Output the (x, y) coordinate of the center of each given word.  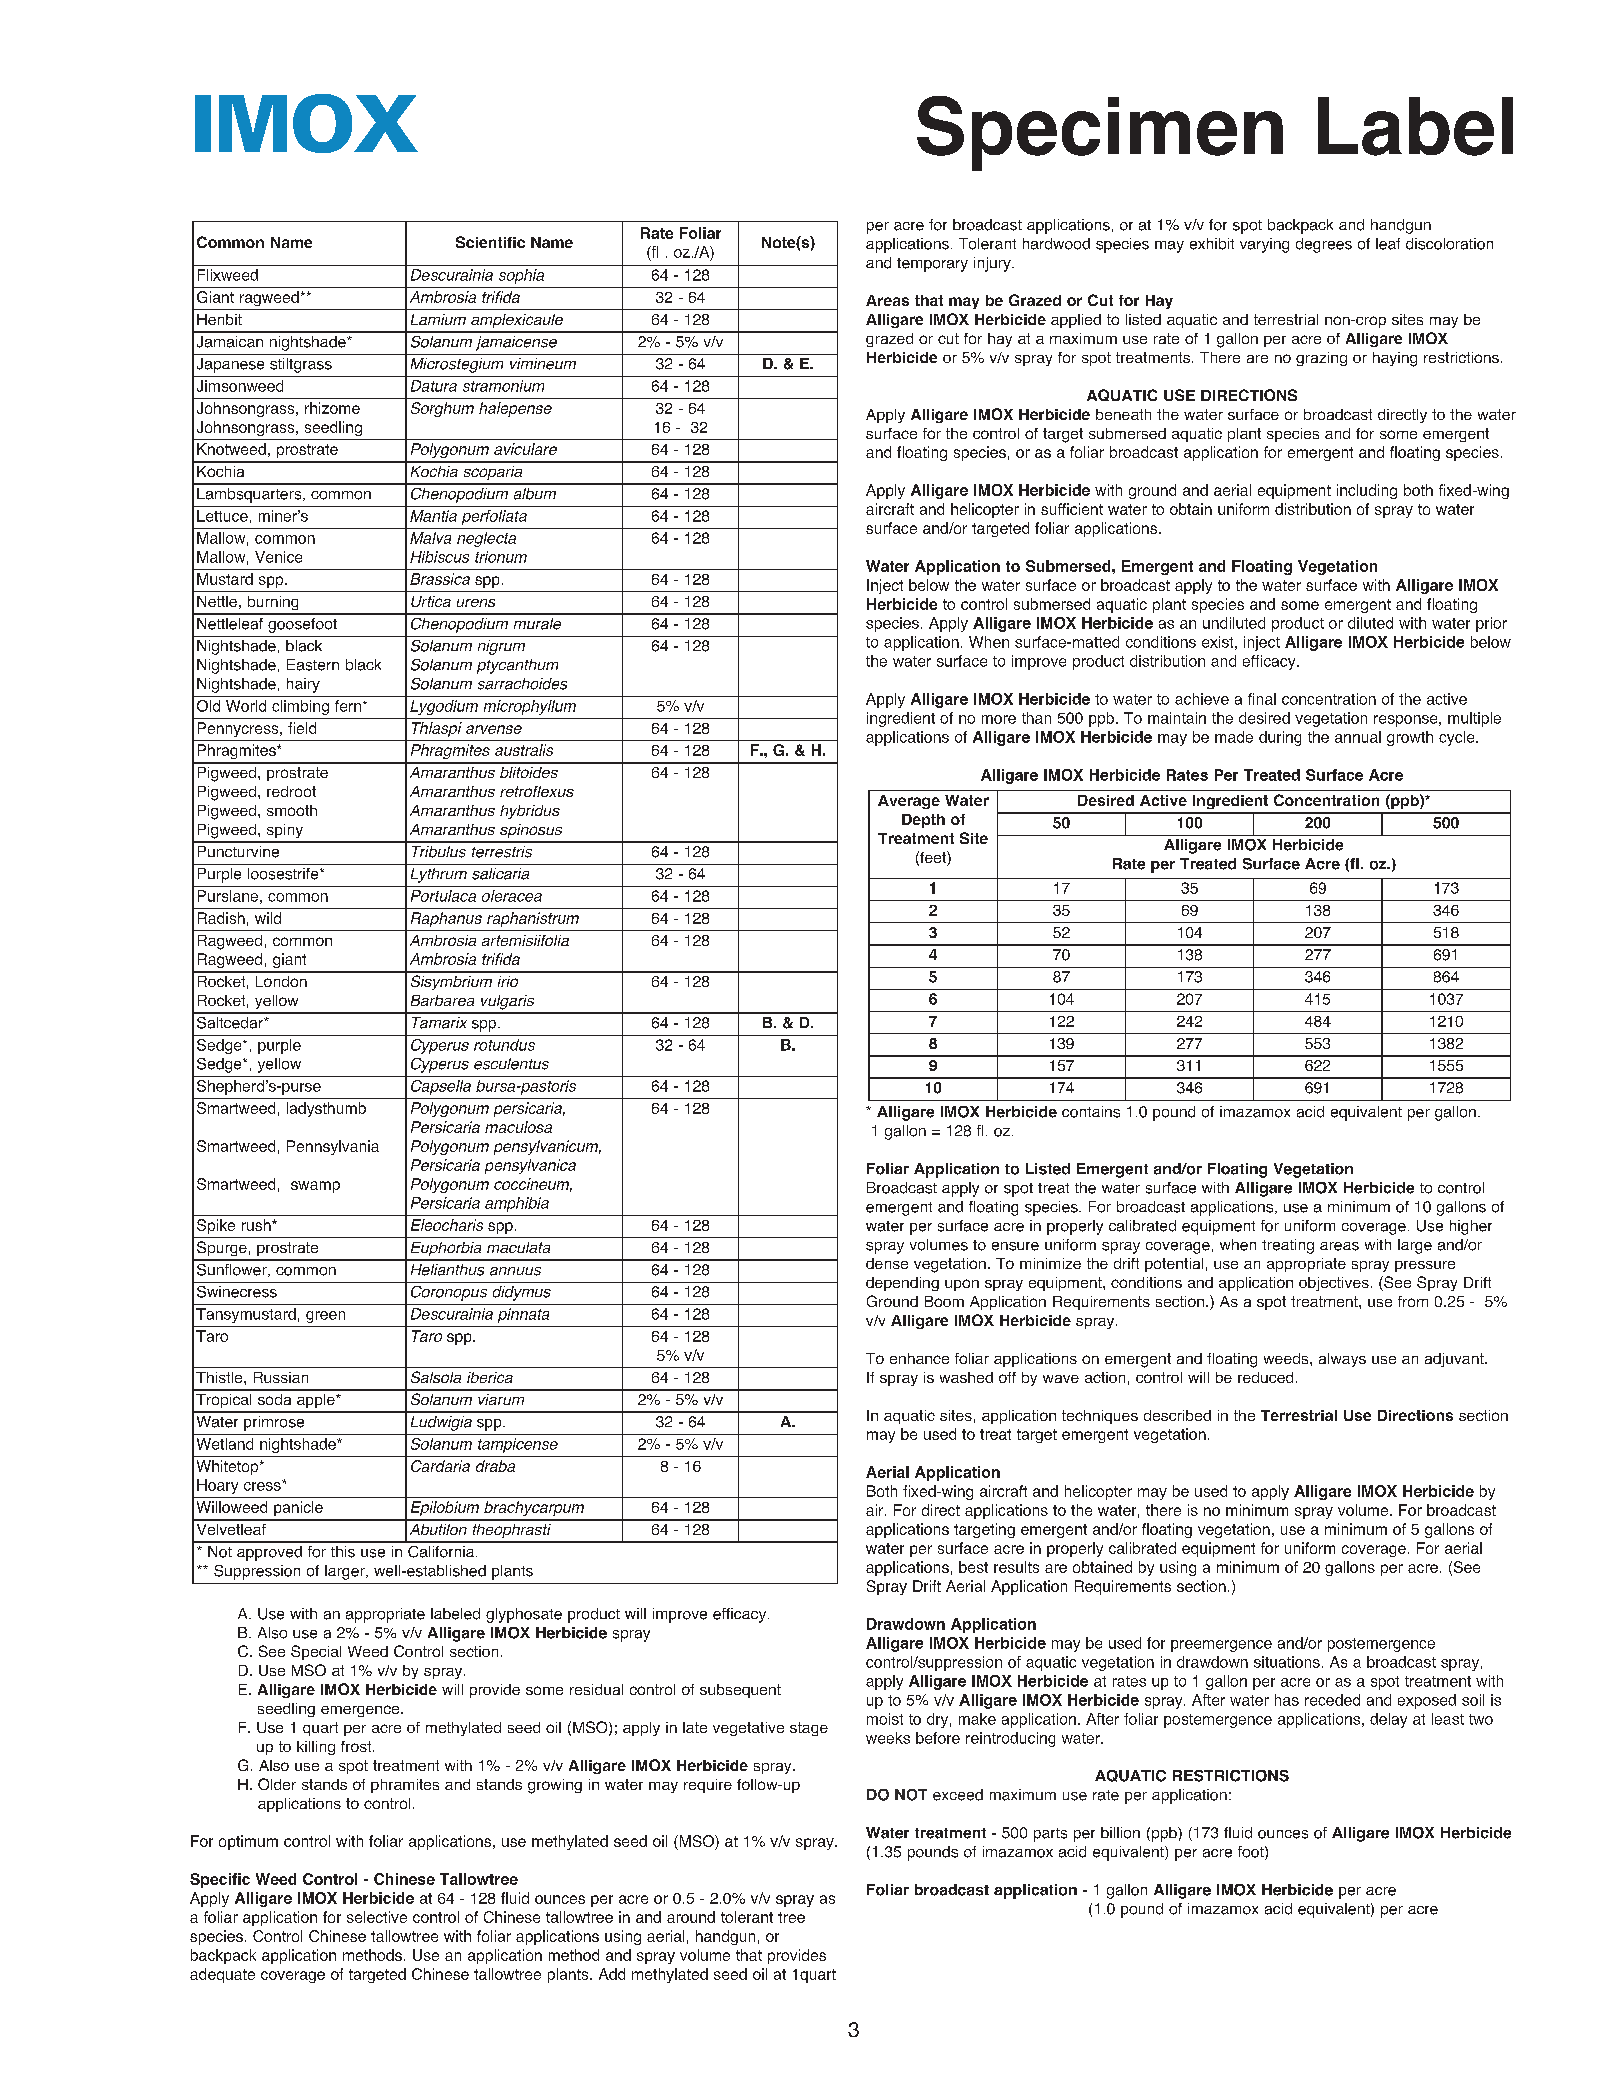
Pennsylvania (333, 1147)
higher (1471, 1227)
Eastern (313, 665)
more (999, 719)
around (691, 1917)
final (1262, 699)
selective (377, 1917)
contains (1091, 1112)
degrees (1324, 245)
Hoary (217, 1486)
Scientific (490, 242)
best (973, 1567)
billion (1120, 1833)
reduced (1265, 1377)
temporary (932, 265)
